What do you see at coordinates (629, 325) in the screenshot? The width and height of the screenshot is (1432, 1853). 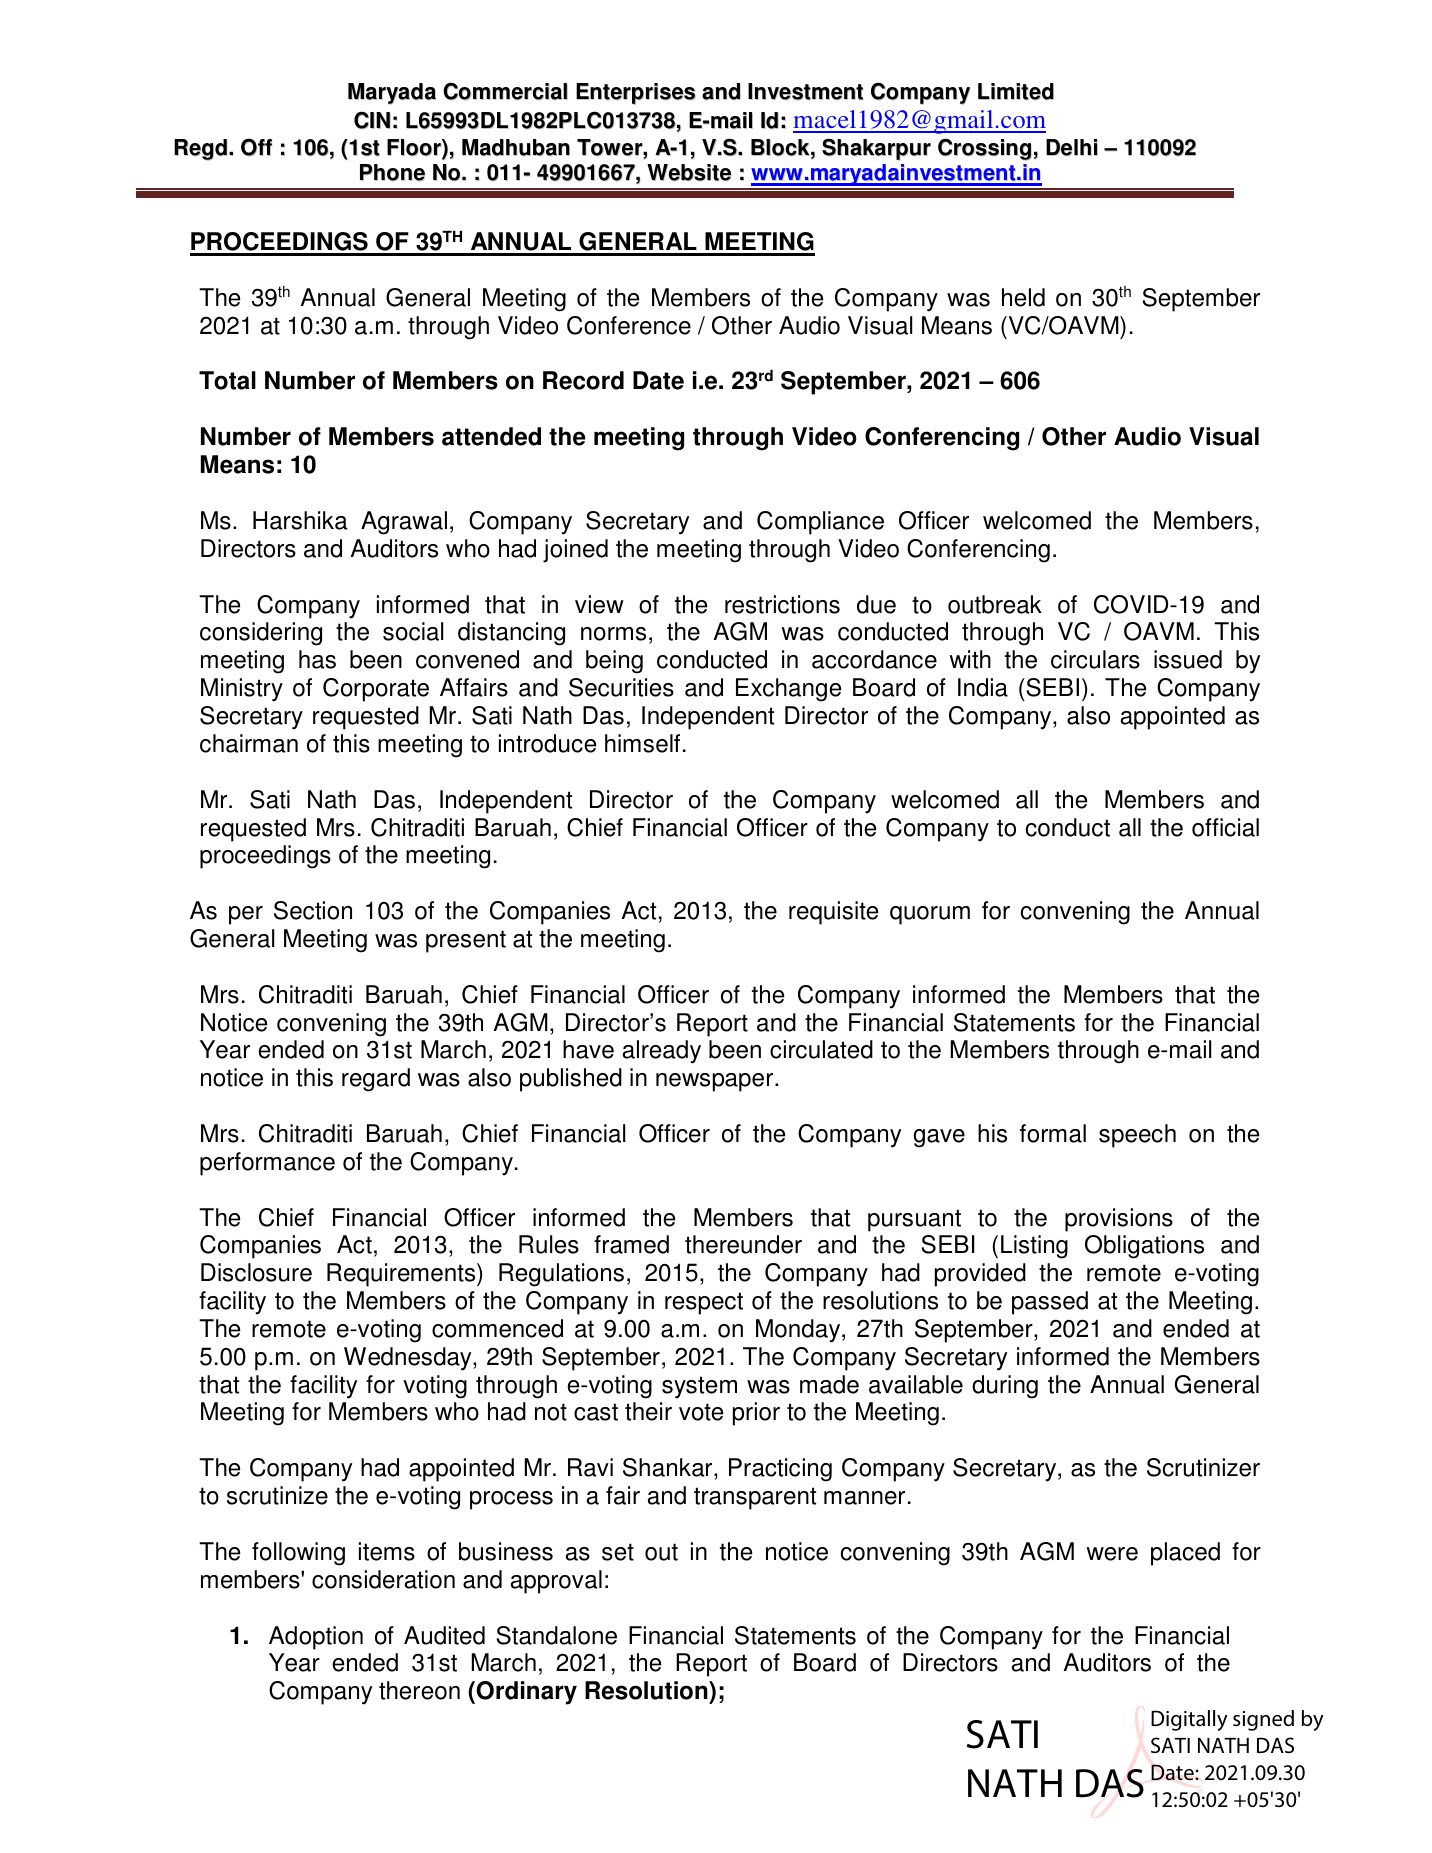 I see `Conference` at bounding box center [629, 325].
